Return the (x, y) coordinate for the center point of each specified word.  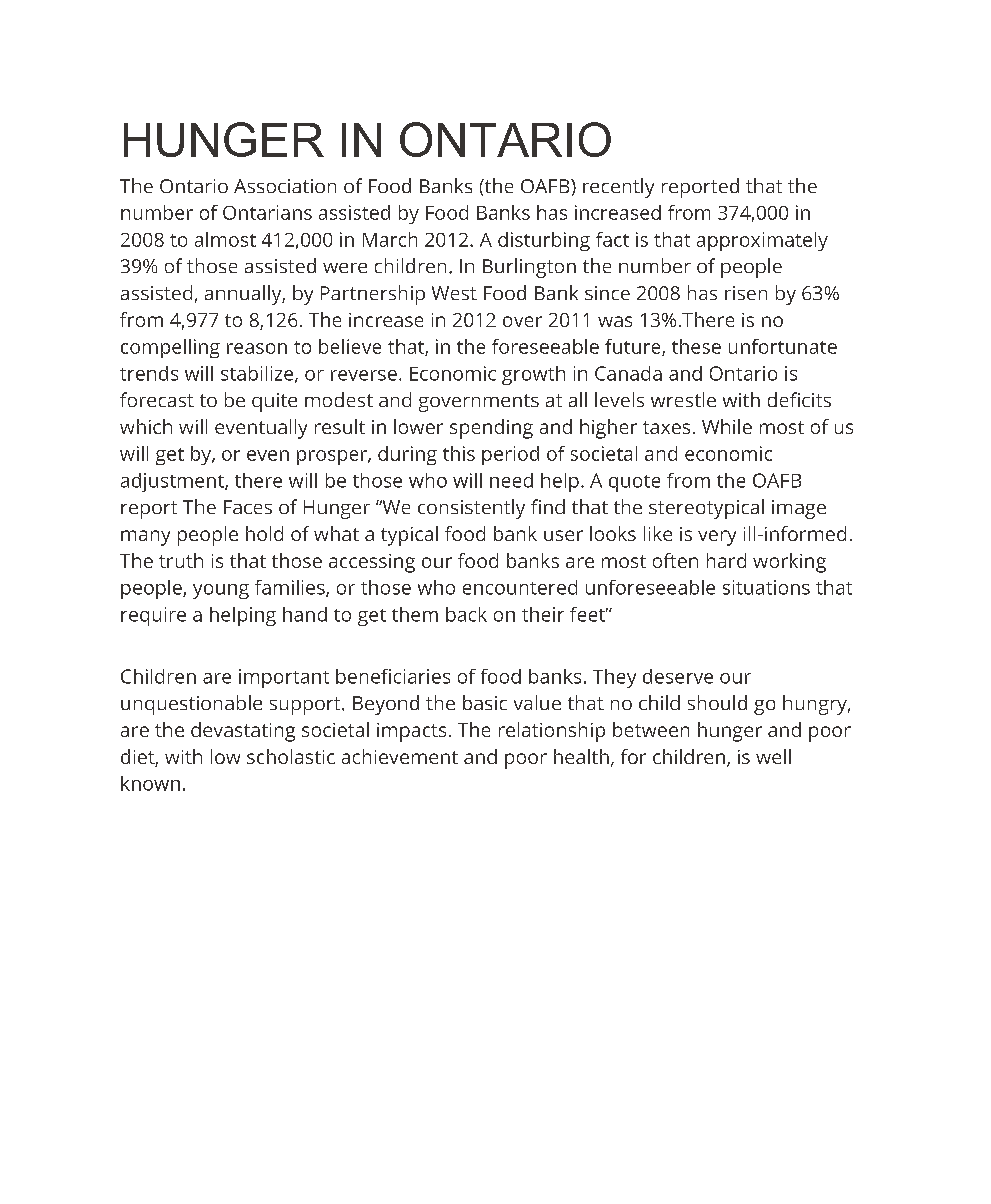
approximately (762, 241)
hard (726, 560)
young (221, 591)
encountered (520, 587)
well (773, 756)
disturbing (544, 241)
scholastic (291, 756)
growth (533, 375)
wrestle (683, 399)
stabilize (258, 374)
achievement (400, 756)
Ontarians (267, 212)
